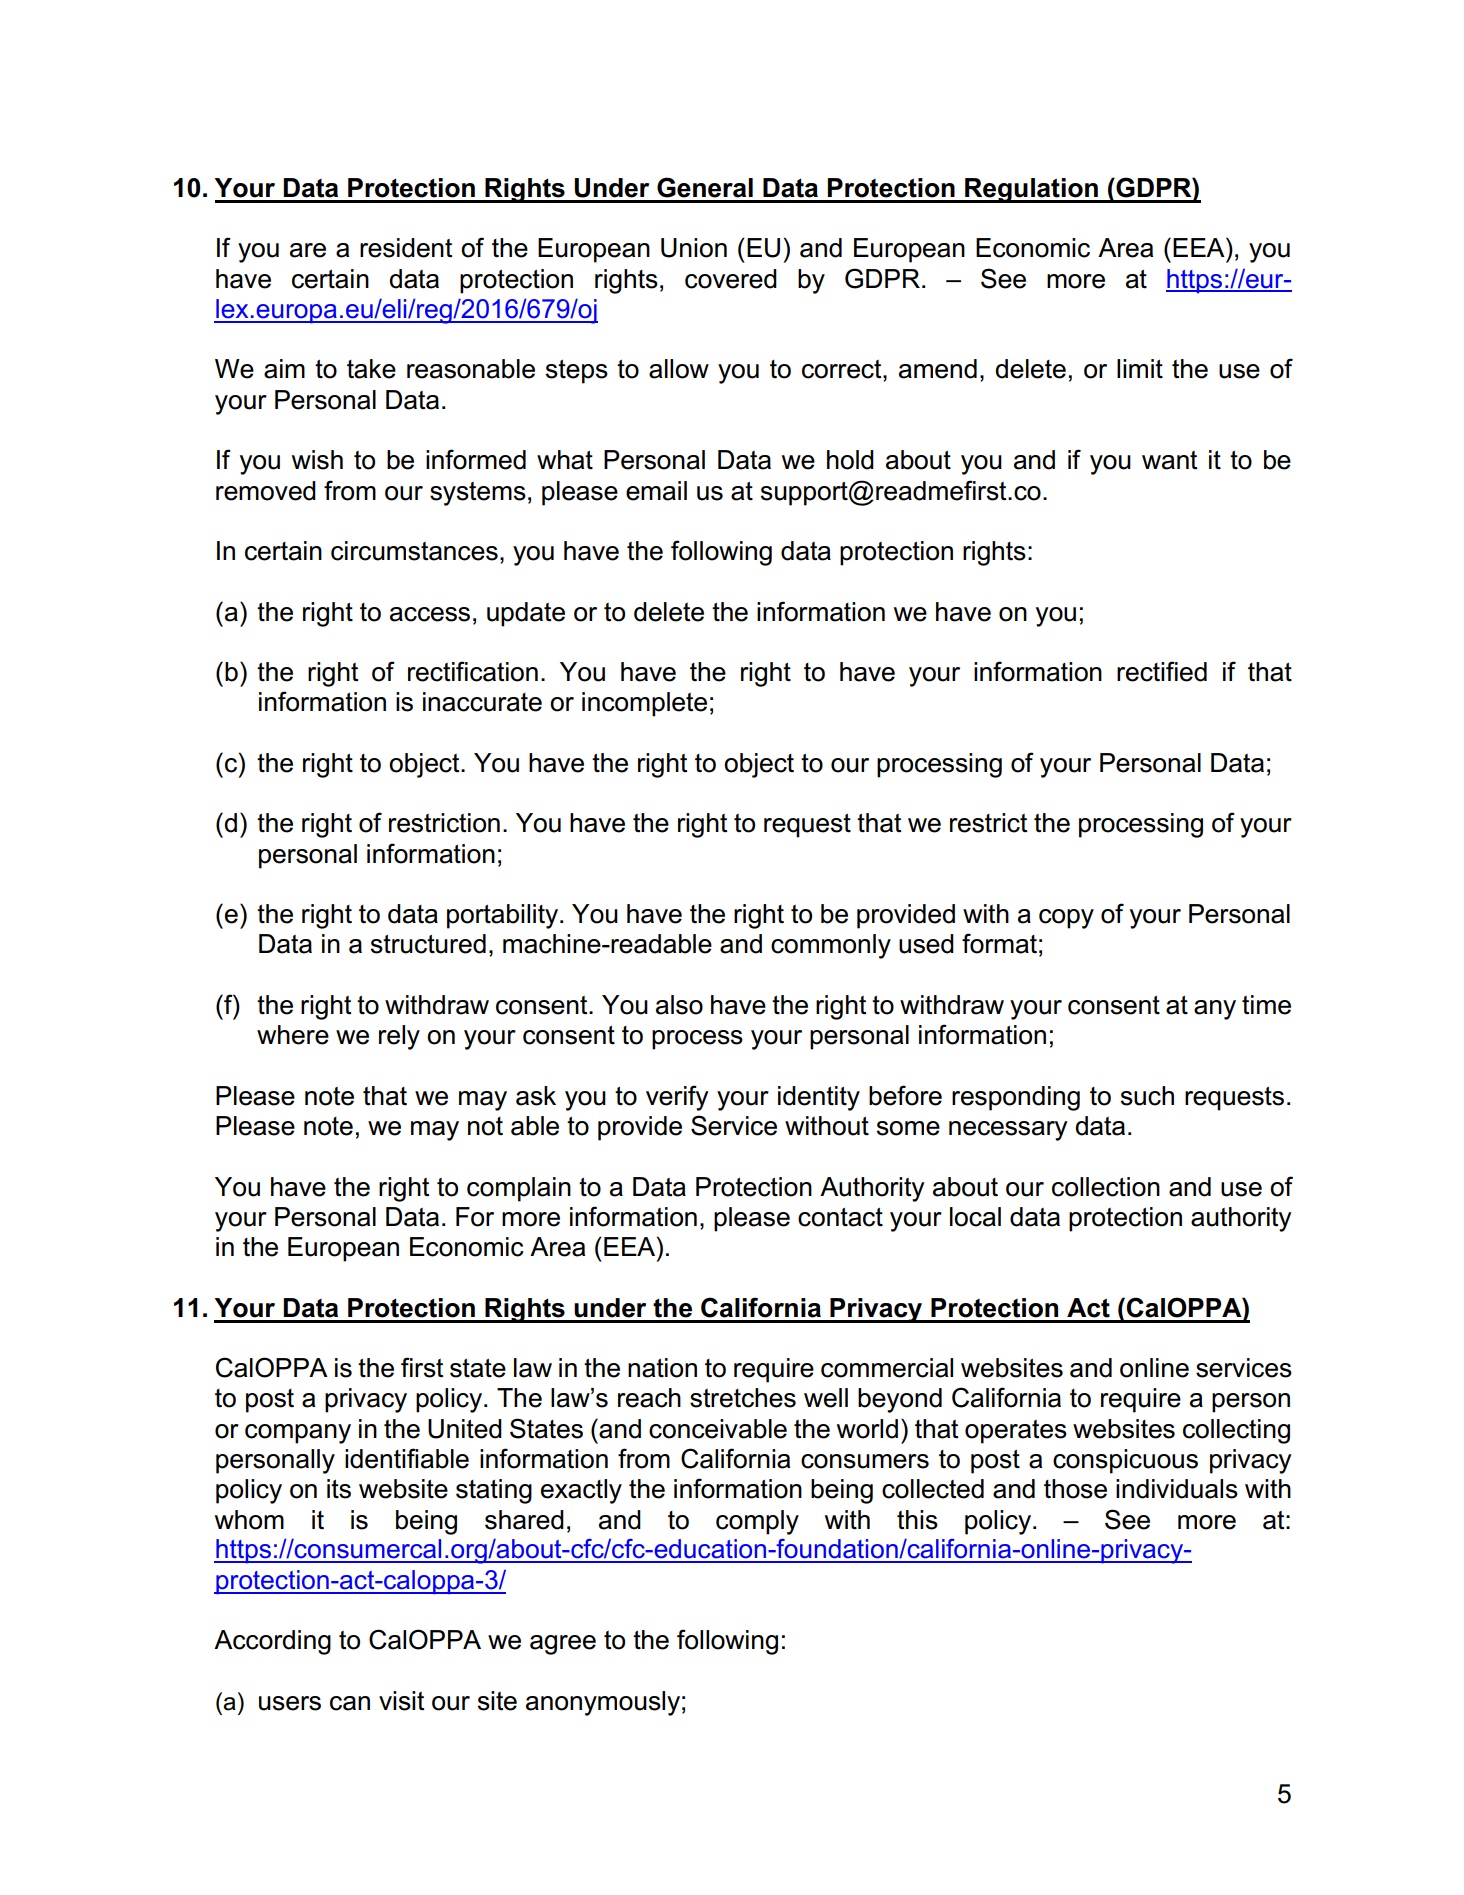  What do you see at coordinates (1031, 190) in the screenshot?
I see `Regulation` at bounding box center [1031, 190].
